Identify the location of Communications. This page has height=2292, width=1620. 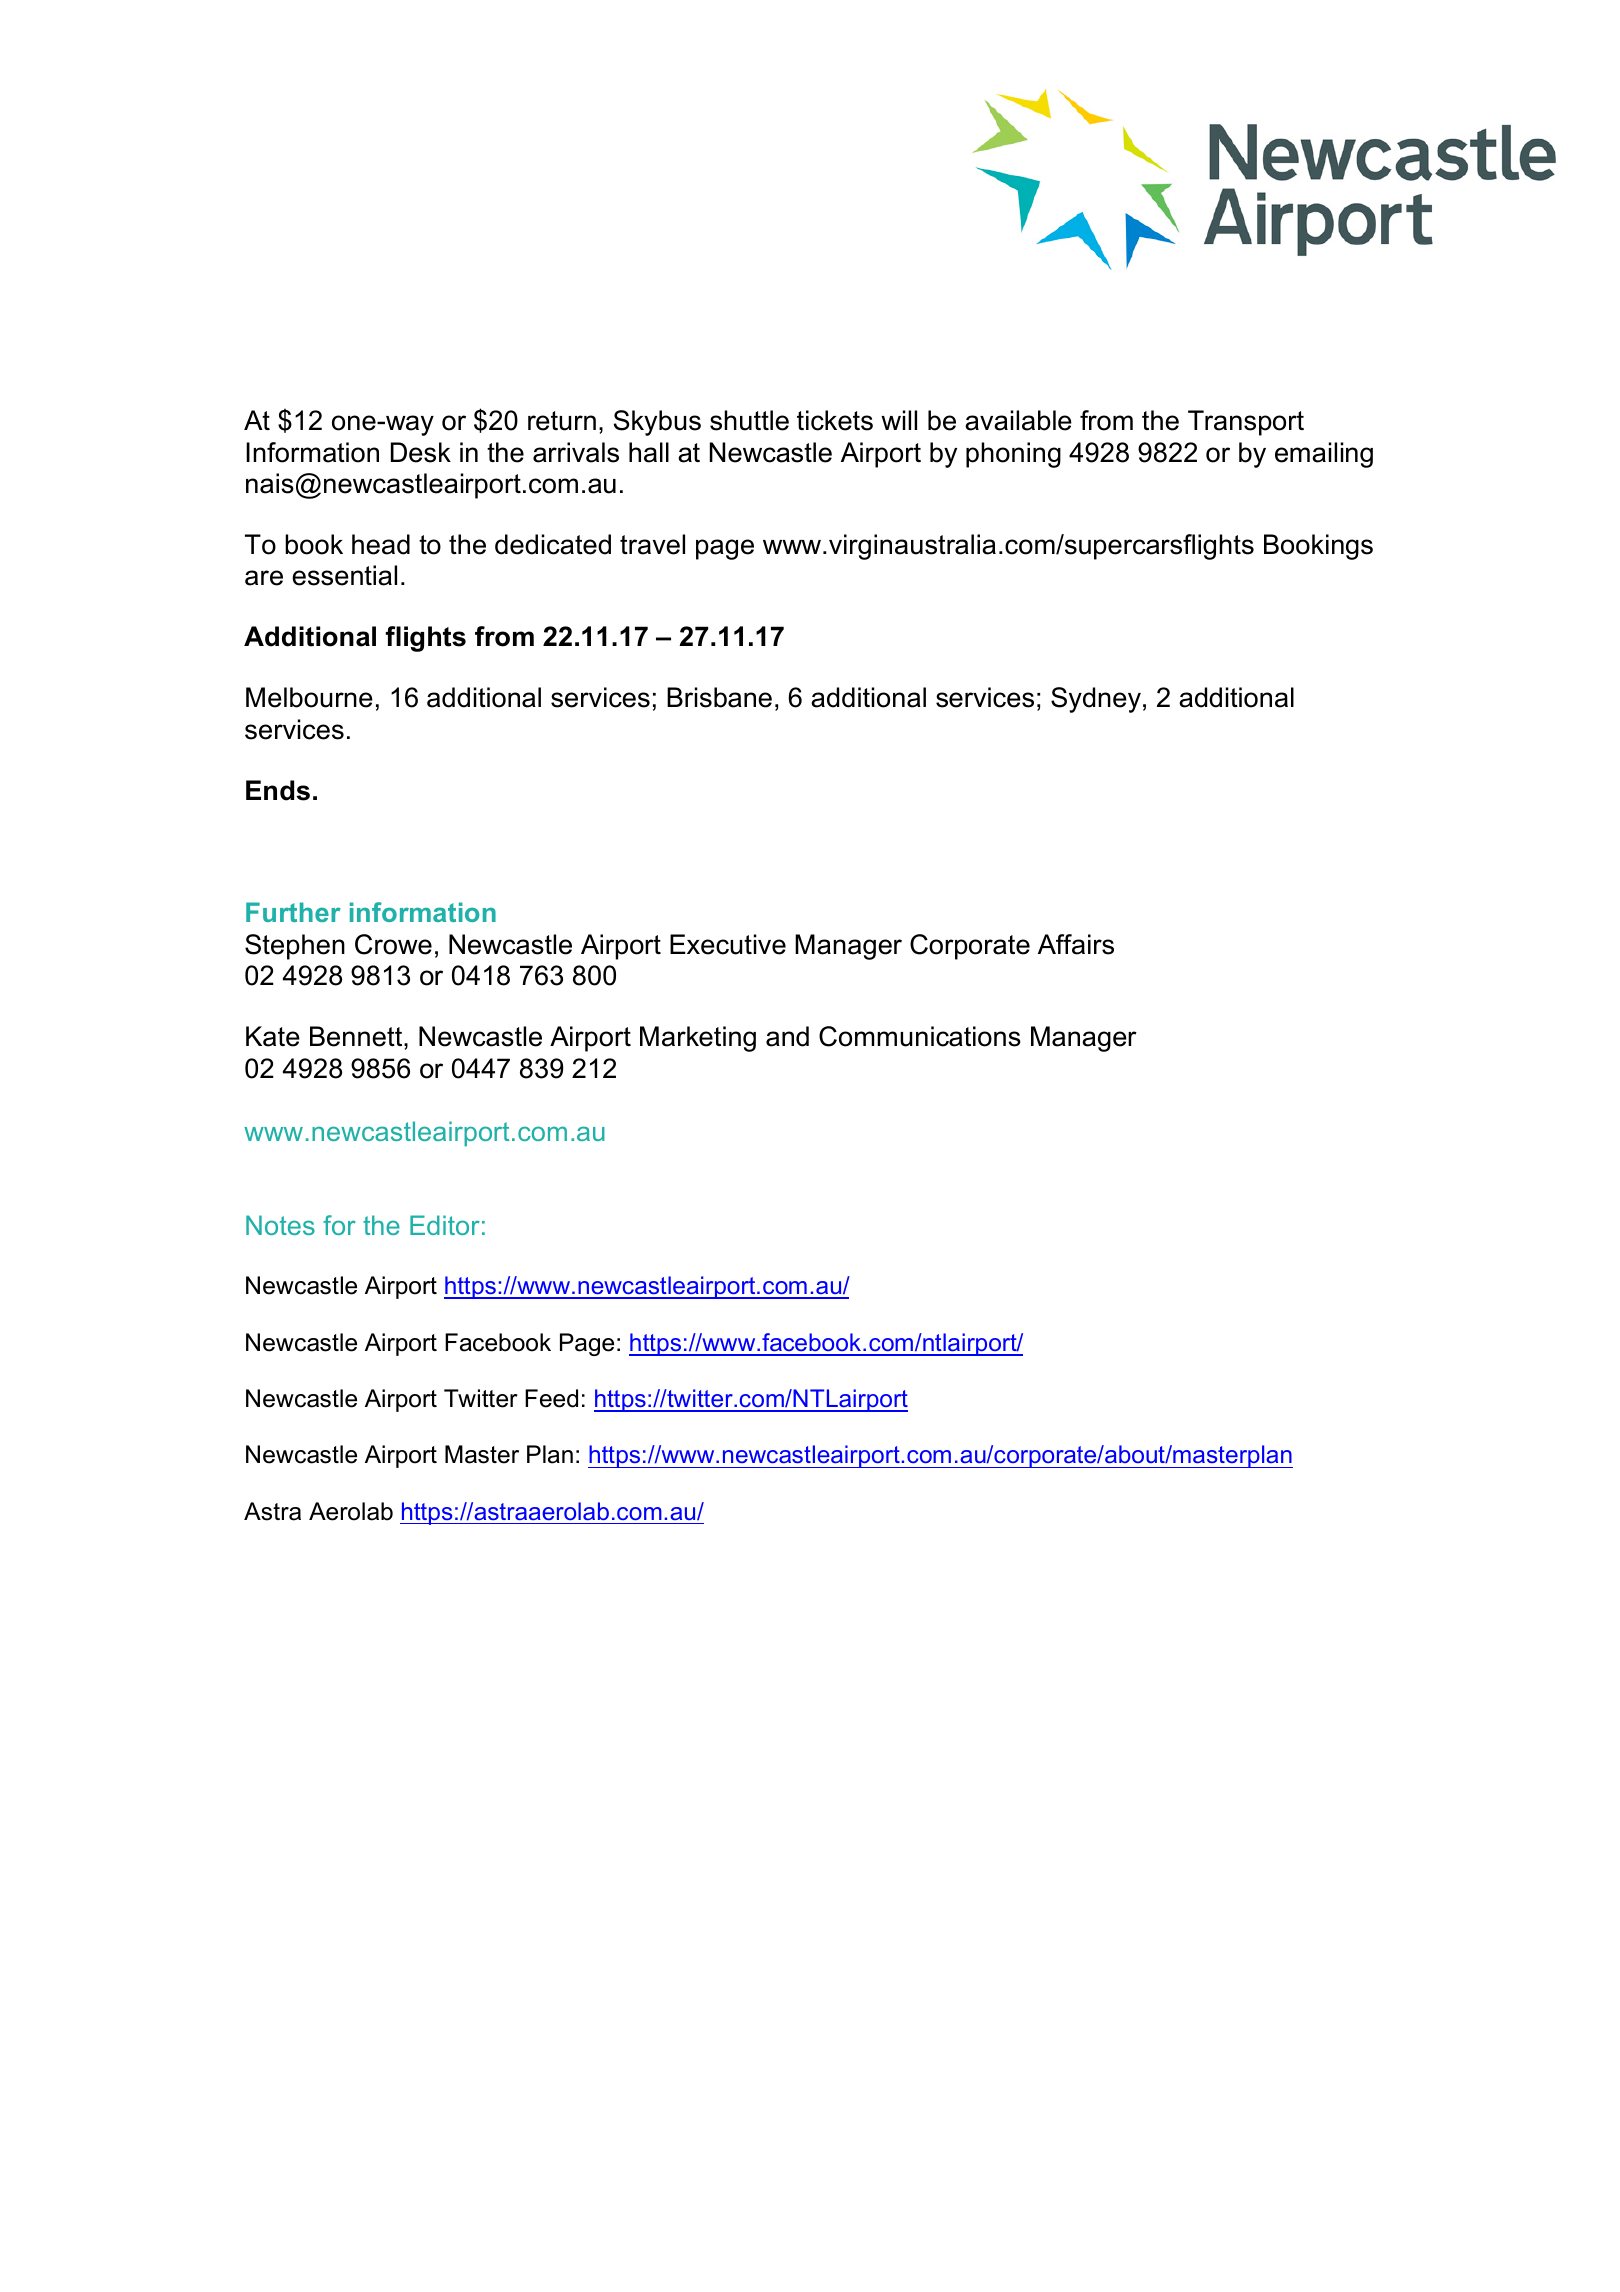
(920, 1036).
